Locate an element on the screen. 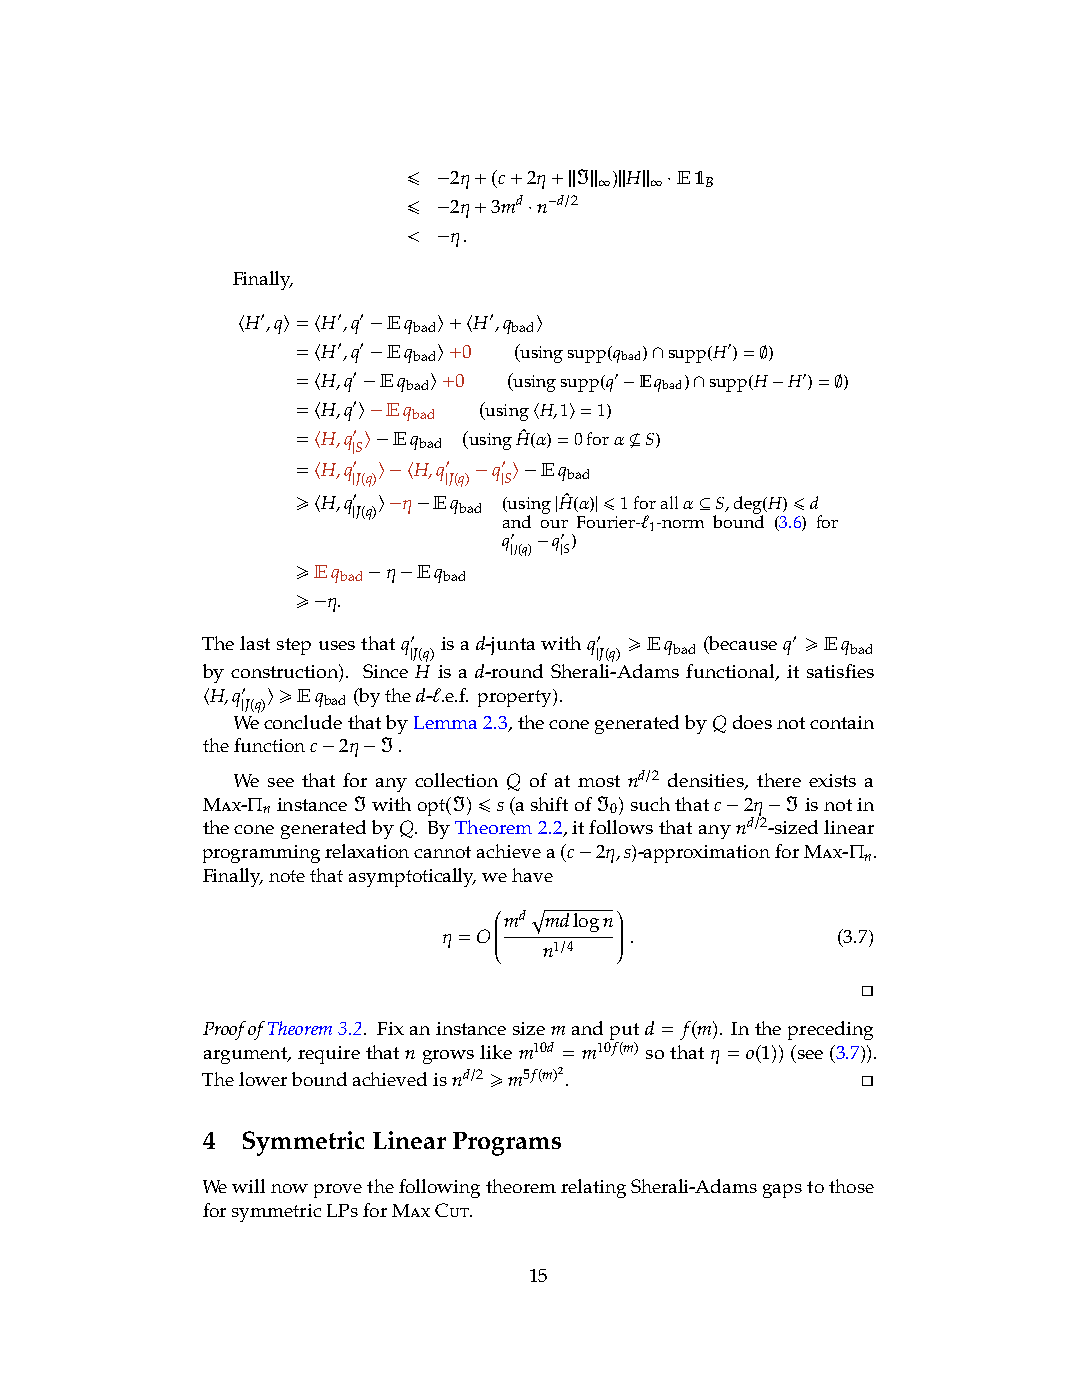 This screenshot has height=1394, width=1077. property is located at coordinates (516, 698).
